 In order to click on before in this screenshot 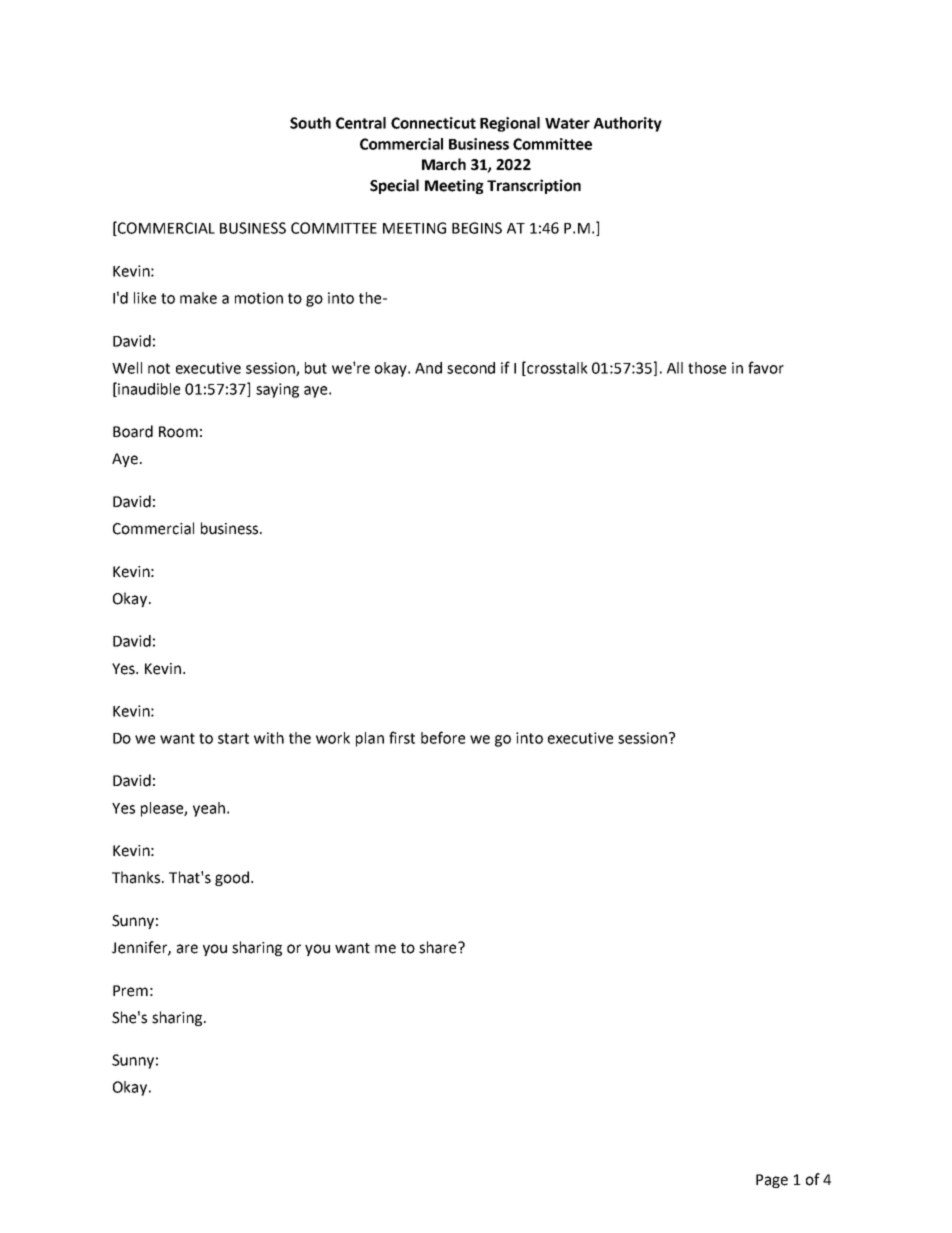, I will do `click(443, 737)`.
